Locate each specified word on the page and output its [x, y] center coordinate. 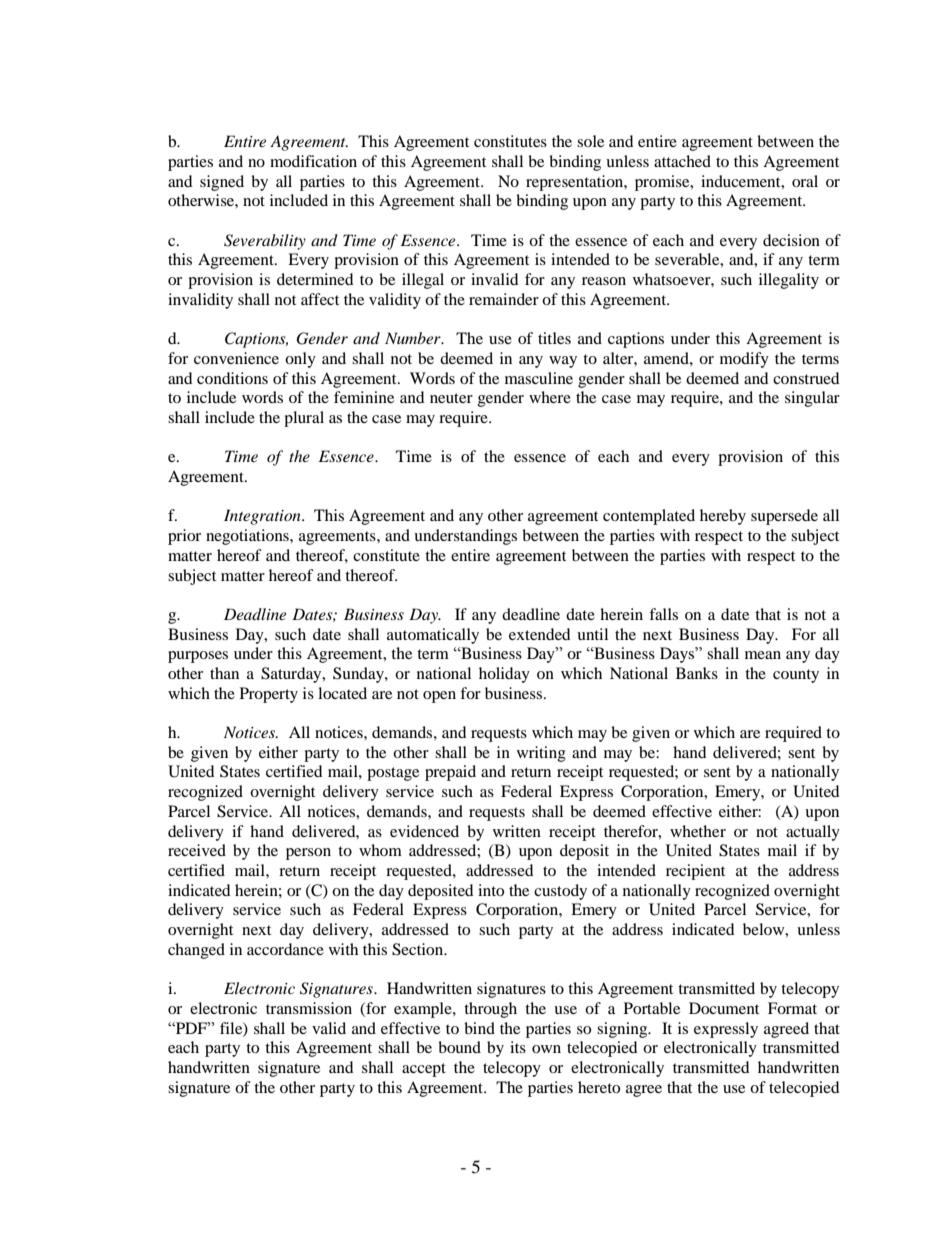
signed [222, 183]
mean [763, 655]
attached [682, 161]
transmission [309, 1008]
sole [590, 141]
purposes [198, 657]
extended [540, 634]
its [518, 1047]
